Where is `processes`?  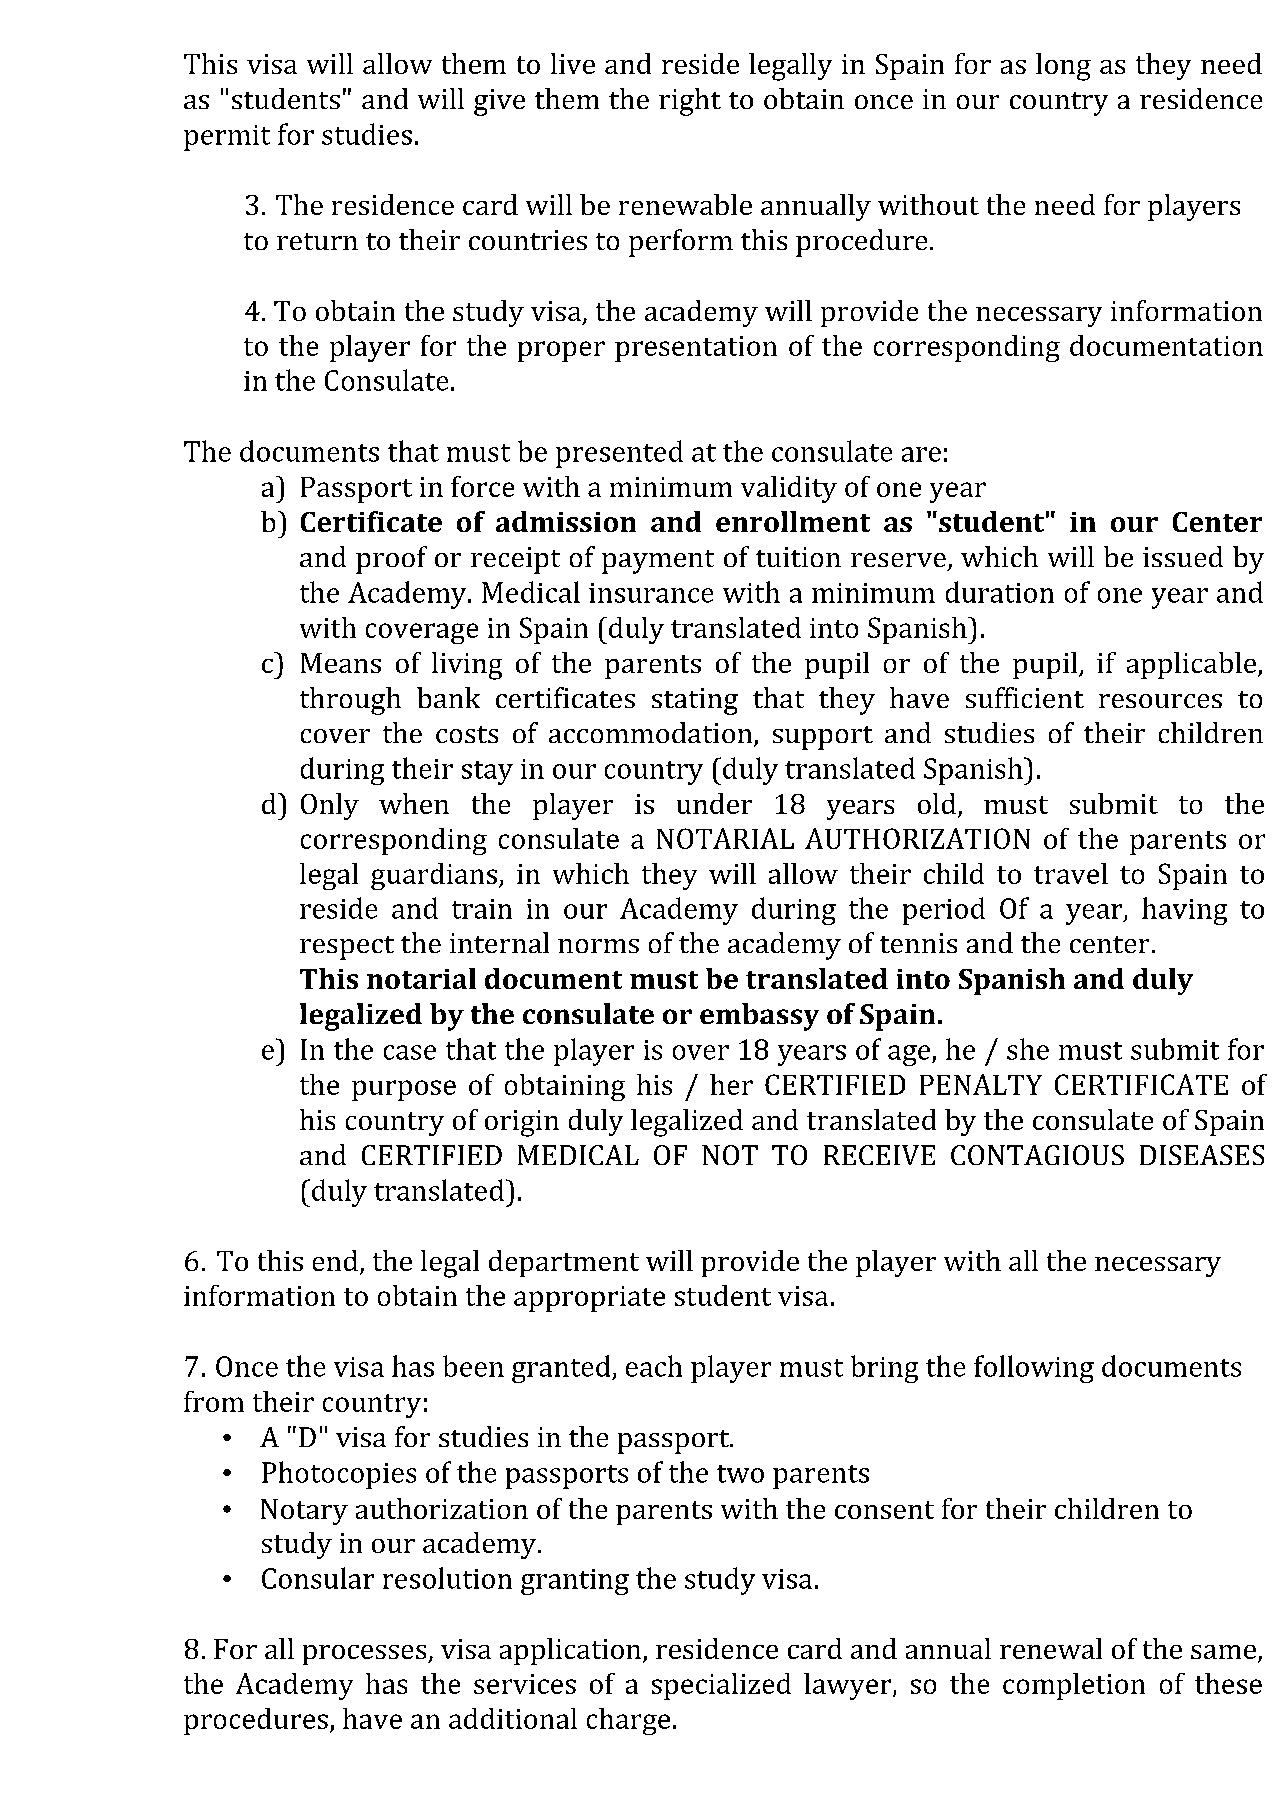 processes is located at coordinates (366, 1655).
